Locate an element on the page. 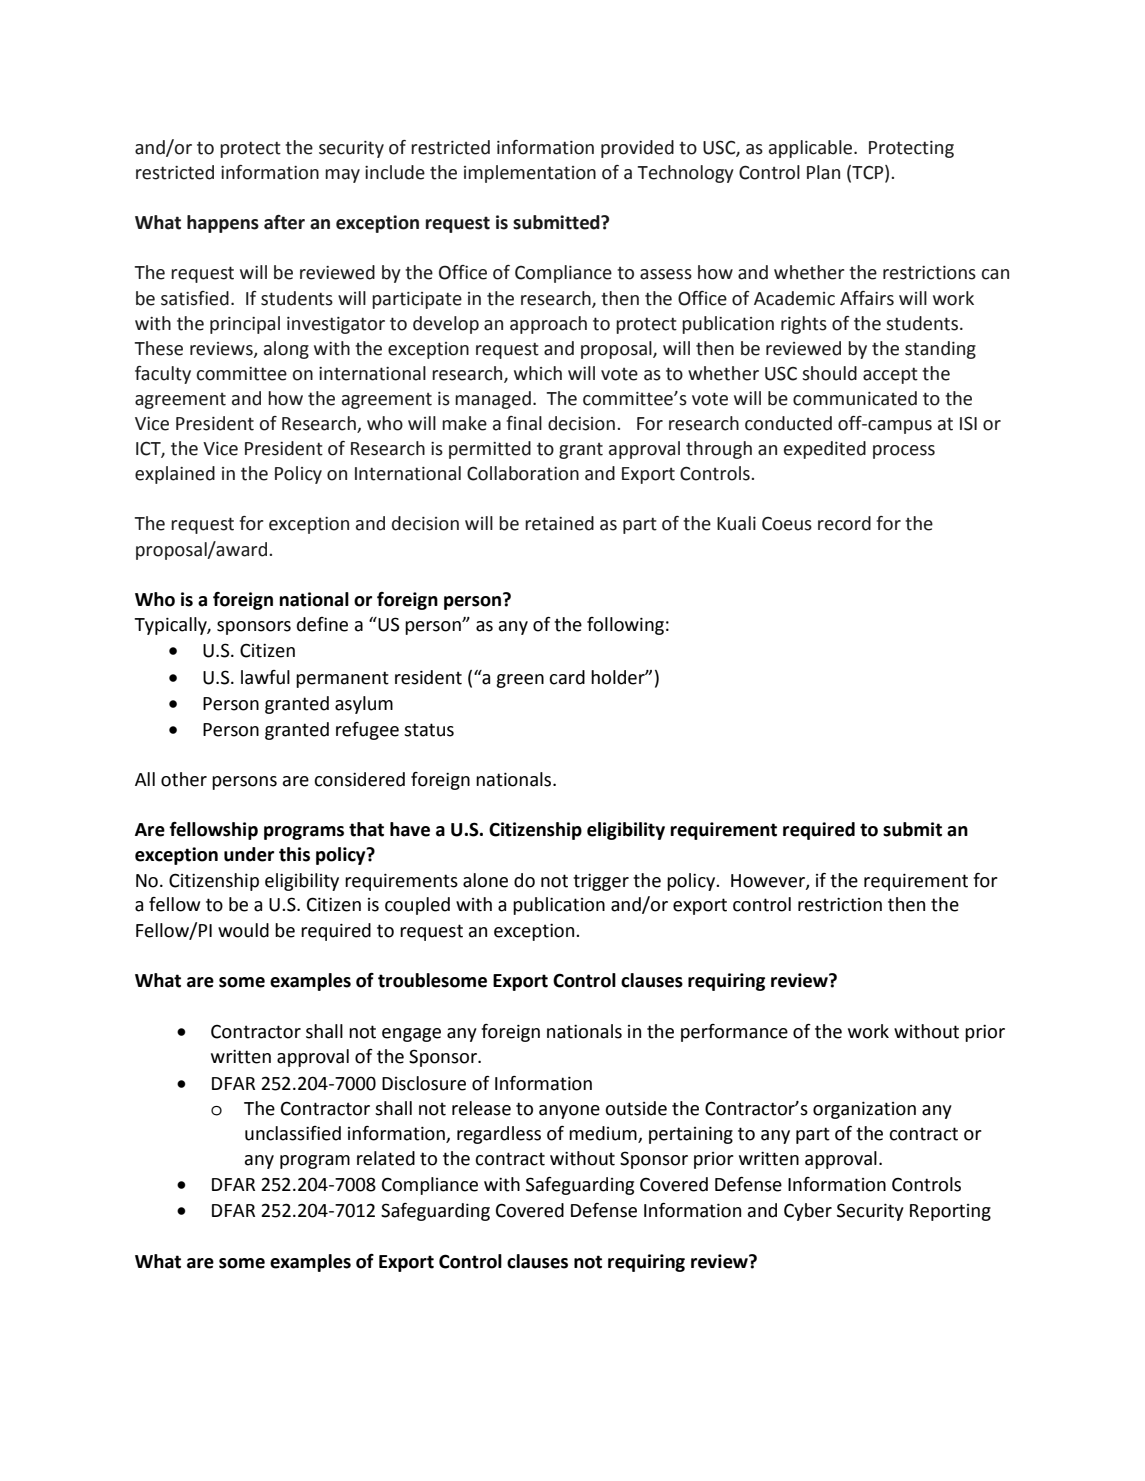 This page has width=1145, height=1481. final is located at coordinates (524, 423).
